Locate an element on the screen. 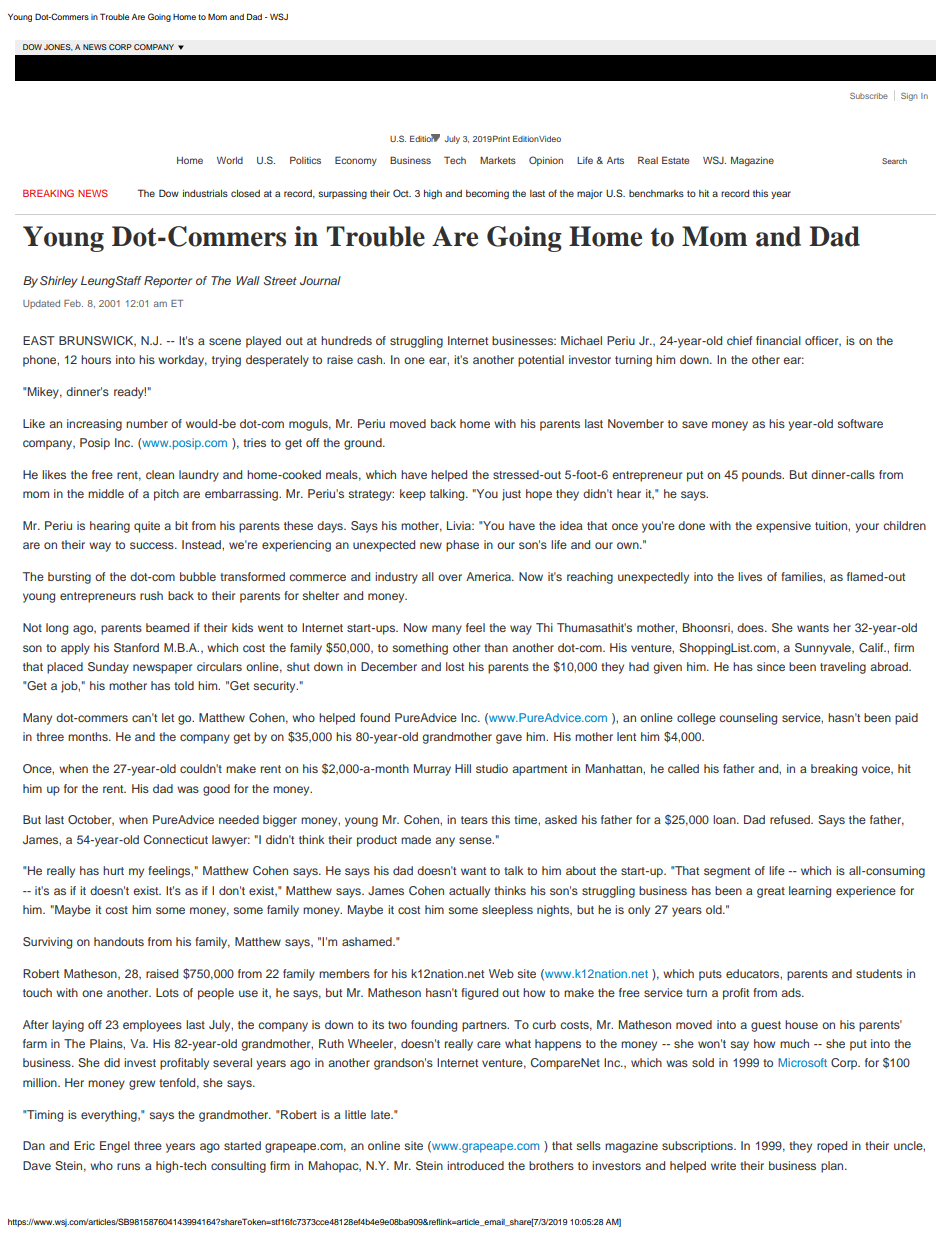 The width and height of the screenshot is (952, 1233). Engel is located at coordinates (115, 1147).
